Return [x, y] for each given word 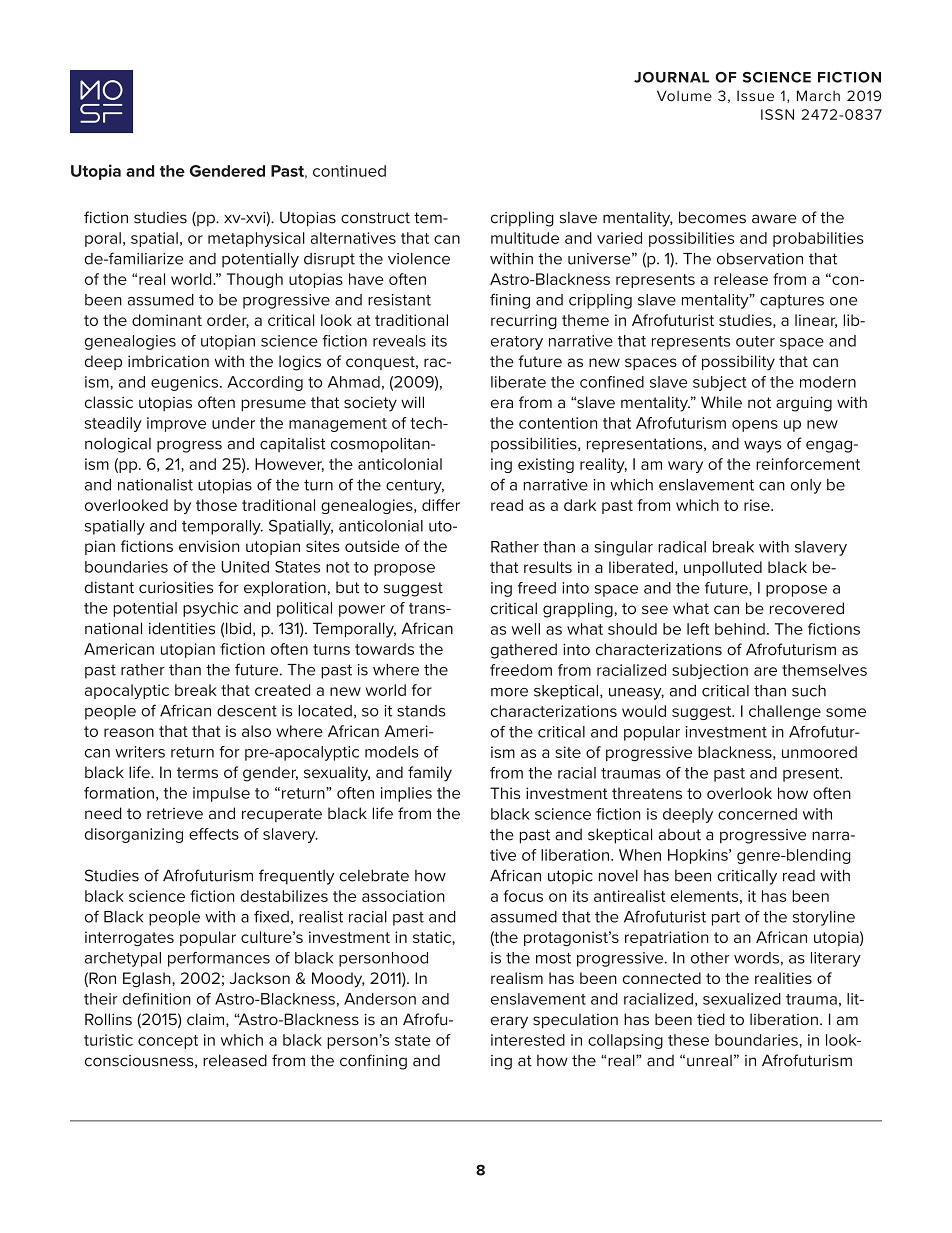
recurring [524, 321]
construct [375, 218]
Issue [755, 96]
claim [207, 1020]
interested [528, 1040]
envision [209, 546]
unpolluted [723, 568]
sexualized [742, 999]
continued [349, 171]
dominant [167, 320]
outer [755, 341]
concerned [757, 814]
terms [197, 772]
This [505, 793]
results [548, 567]
